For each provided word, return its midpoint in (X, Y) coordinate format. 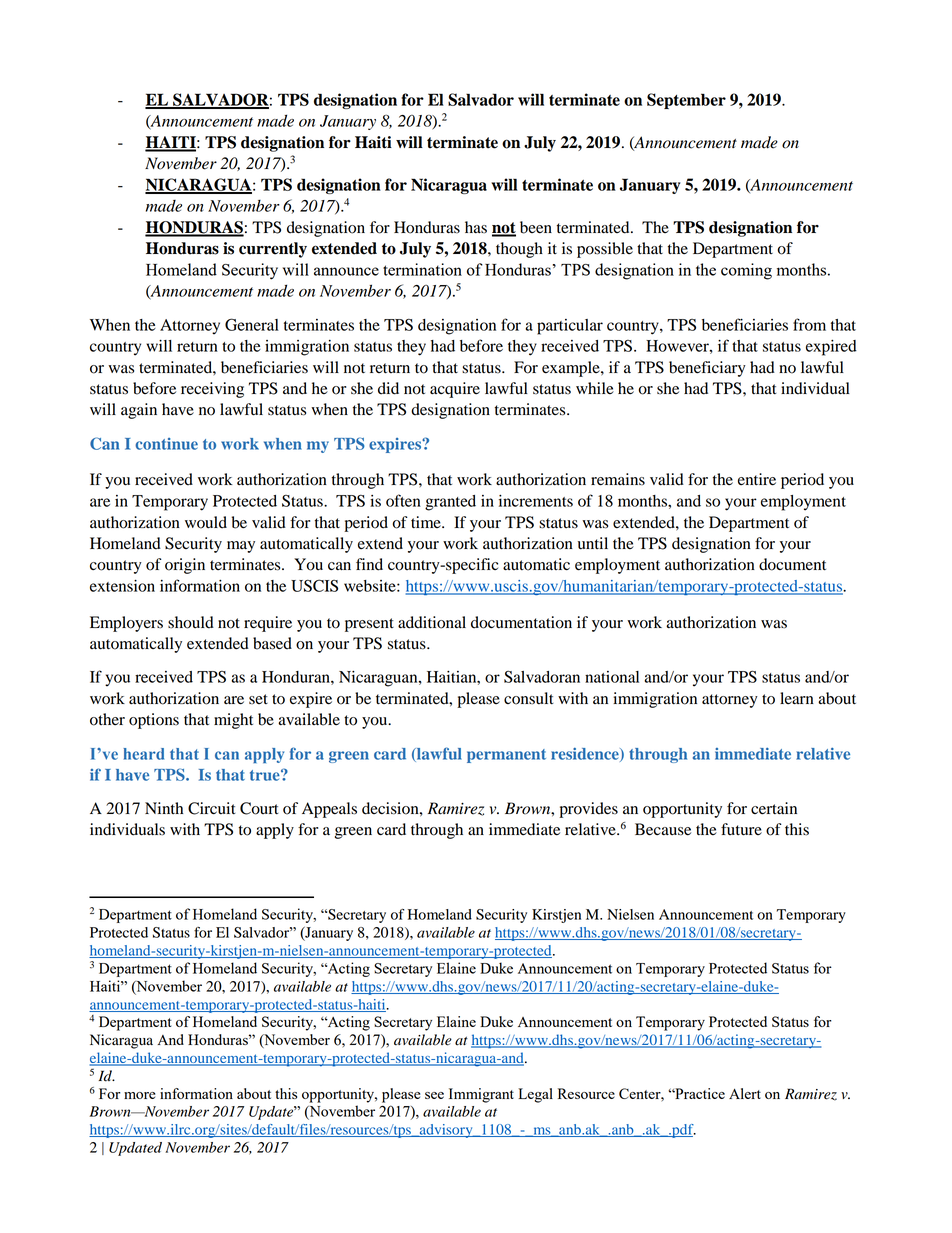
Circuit (212, 808)
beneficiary (707, 369)
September (686, 101)
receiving (212, 390)
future (741, 829)
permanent (506, 756)
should (191, 622)
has (476, 227)
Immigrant (481, 1095)
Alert (745, 1093)
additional (432, 622)
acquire (455, 390)
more (139, 1095)
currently (273, 250)
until (593, 543)
